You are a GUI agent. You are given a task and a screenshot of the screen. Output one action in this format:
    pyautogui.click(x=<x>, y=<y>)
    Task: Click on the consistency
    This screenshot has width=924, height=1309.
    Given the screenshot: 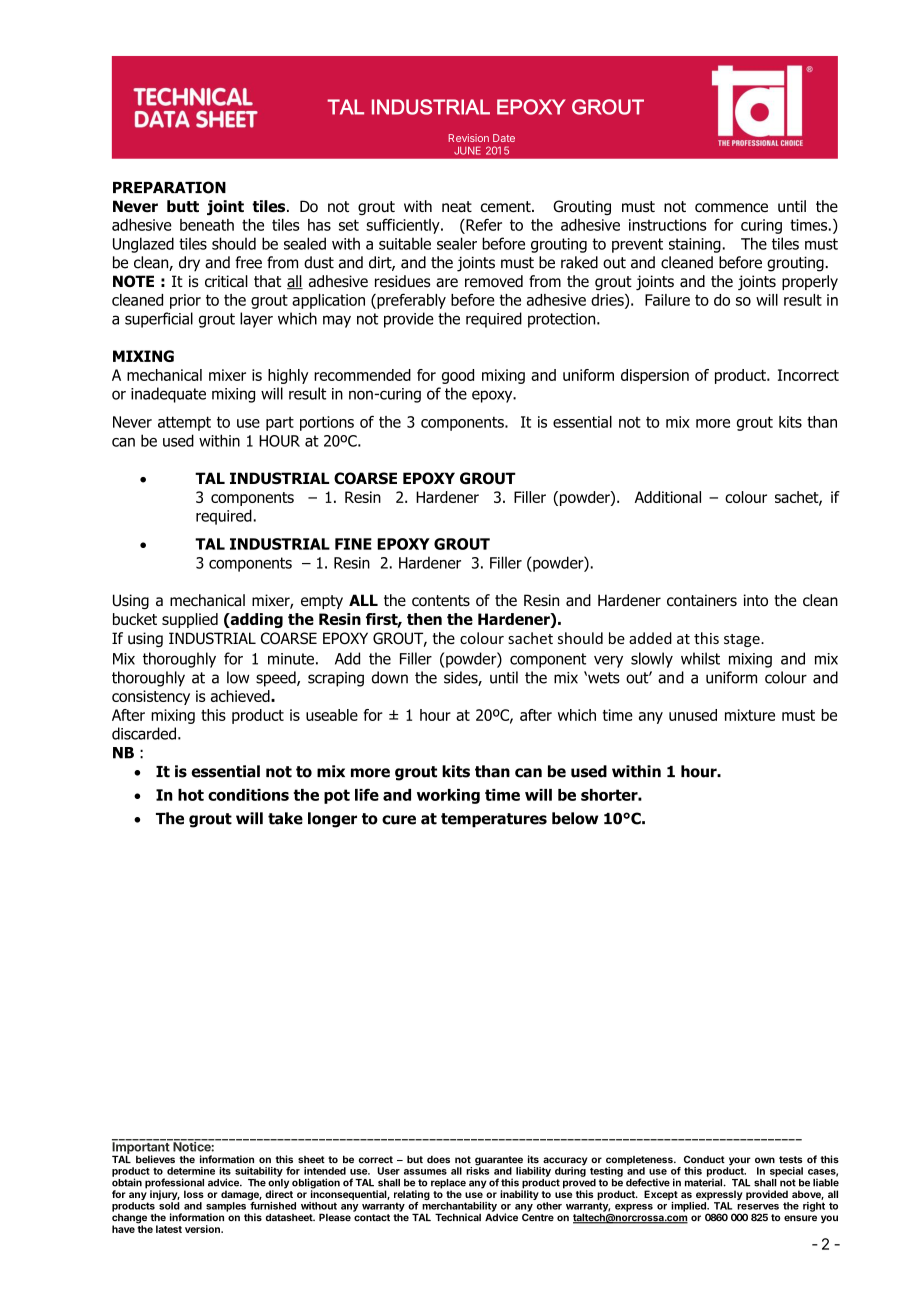 What is the action you would take?
    pyautogui.click(x=151, y=697)
